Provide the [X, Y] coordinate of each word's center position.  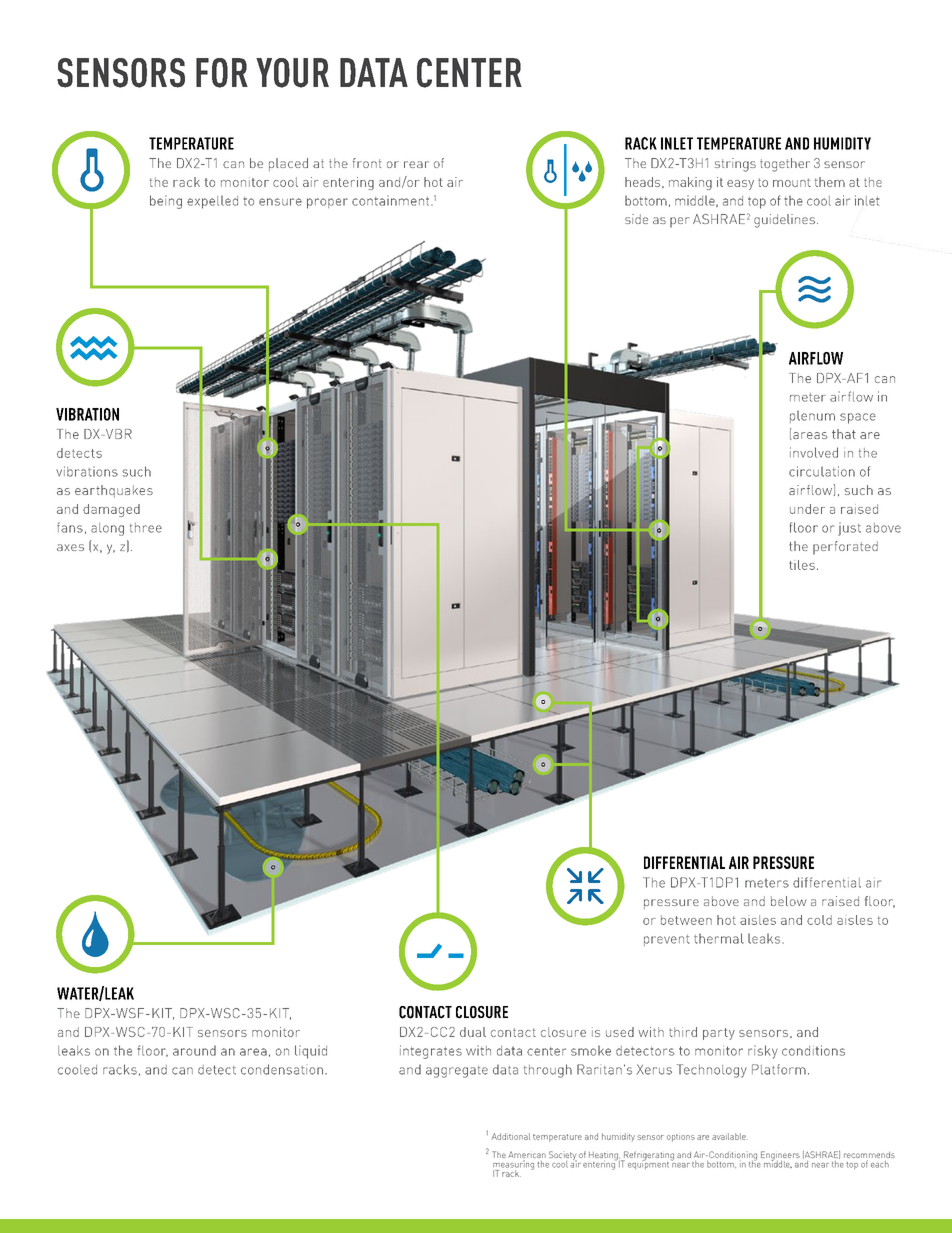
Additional [511, 1136]
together [785, 165]
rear [416, 164]
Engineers [780, 1157]
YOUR [292, 73]
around [194, 1050]
